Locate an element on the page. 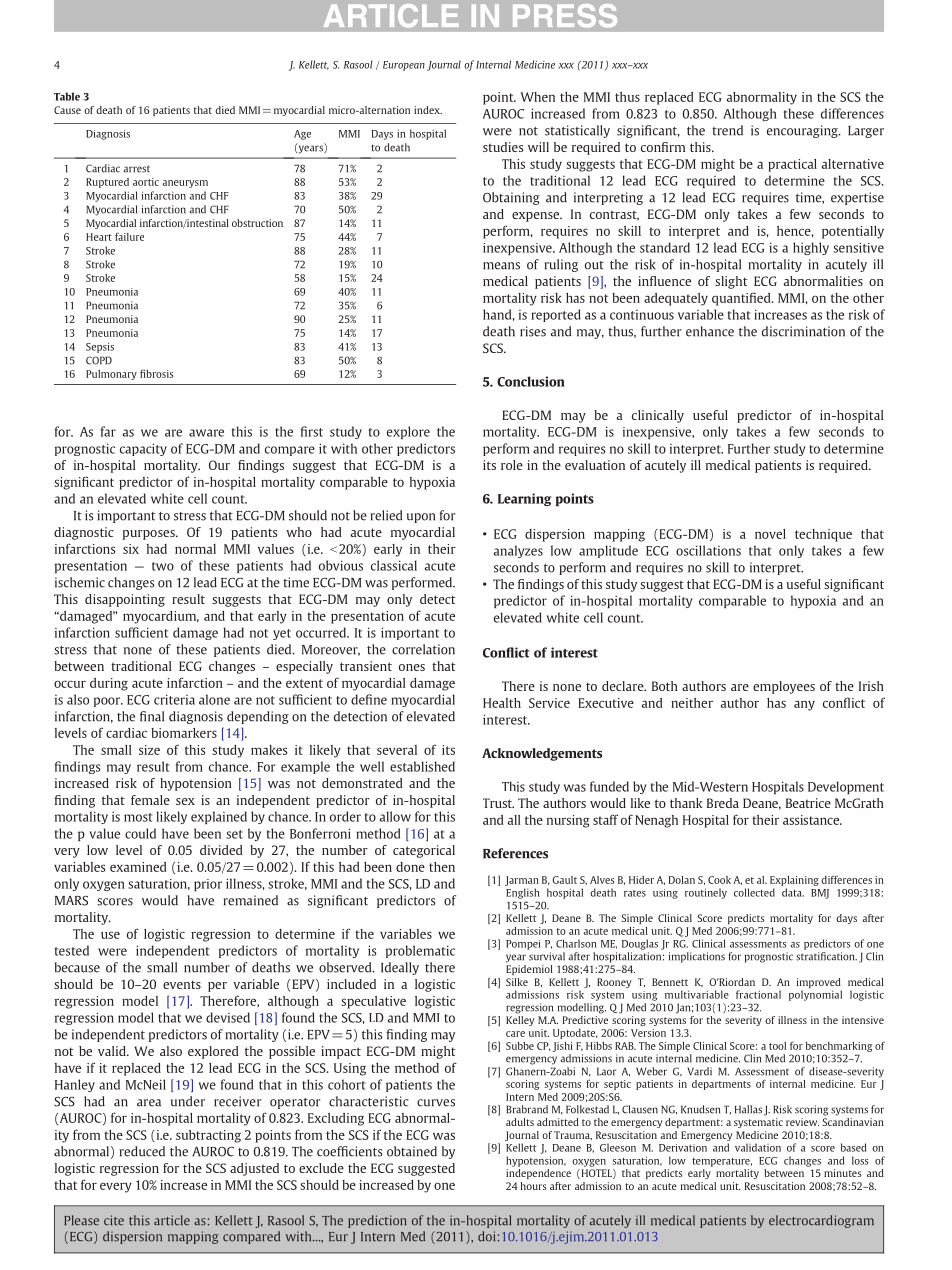 The image size is (952, 1270). index is located at coordinates (428, 110).
